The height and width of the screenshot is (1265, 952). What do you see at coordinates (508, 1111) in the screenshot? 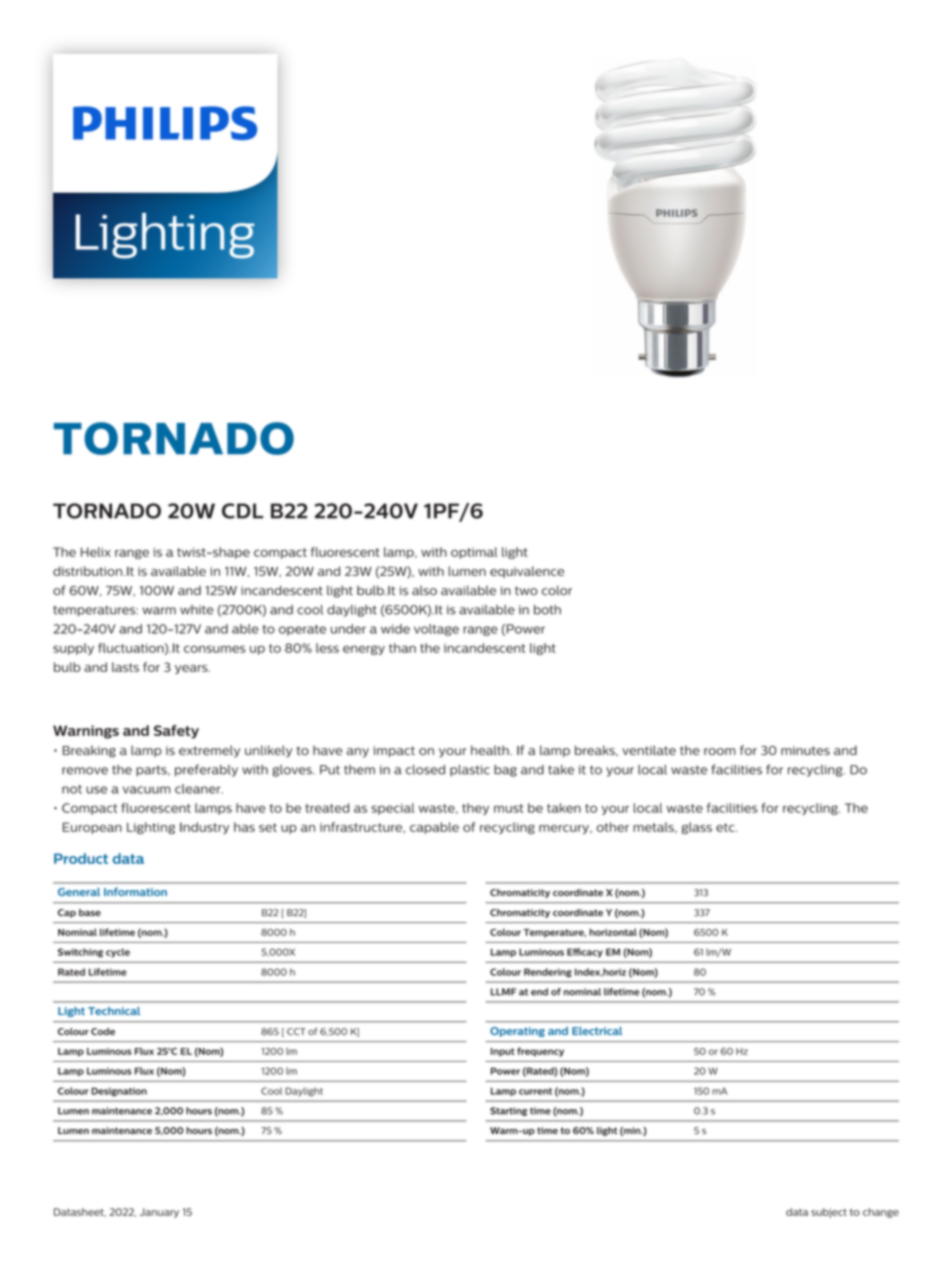
I see `Starting` at bounding box center [508, 1111].
